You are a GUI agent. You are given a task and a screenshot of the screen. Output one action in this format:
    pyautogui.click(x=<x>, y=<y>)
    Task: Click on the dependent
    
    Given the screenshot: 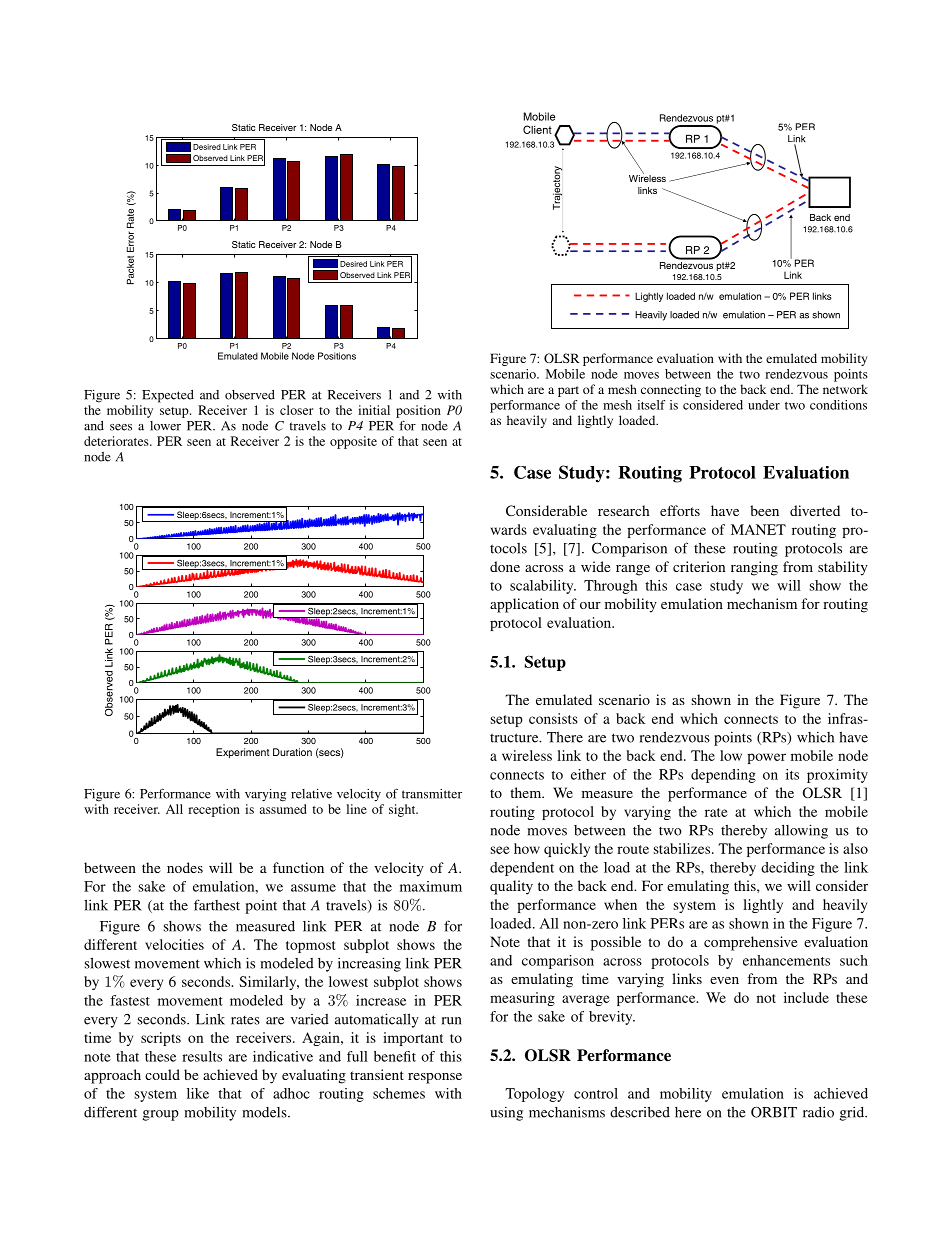 What is the action you would take?
    pyautogui.click(x=522, y=869)
